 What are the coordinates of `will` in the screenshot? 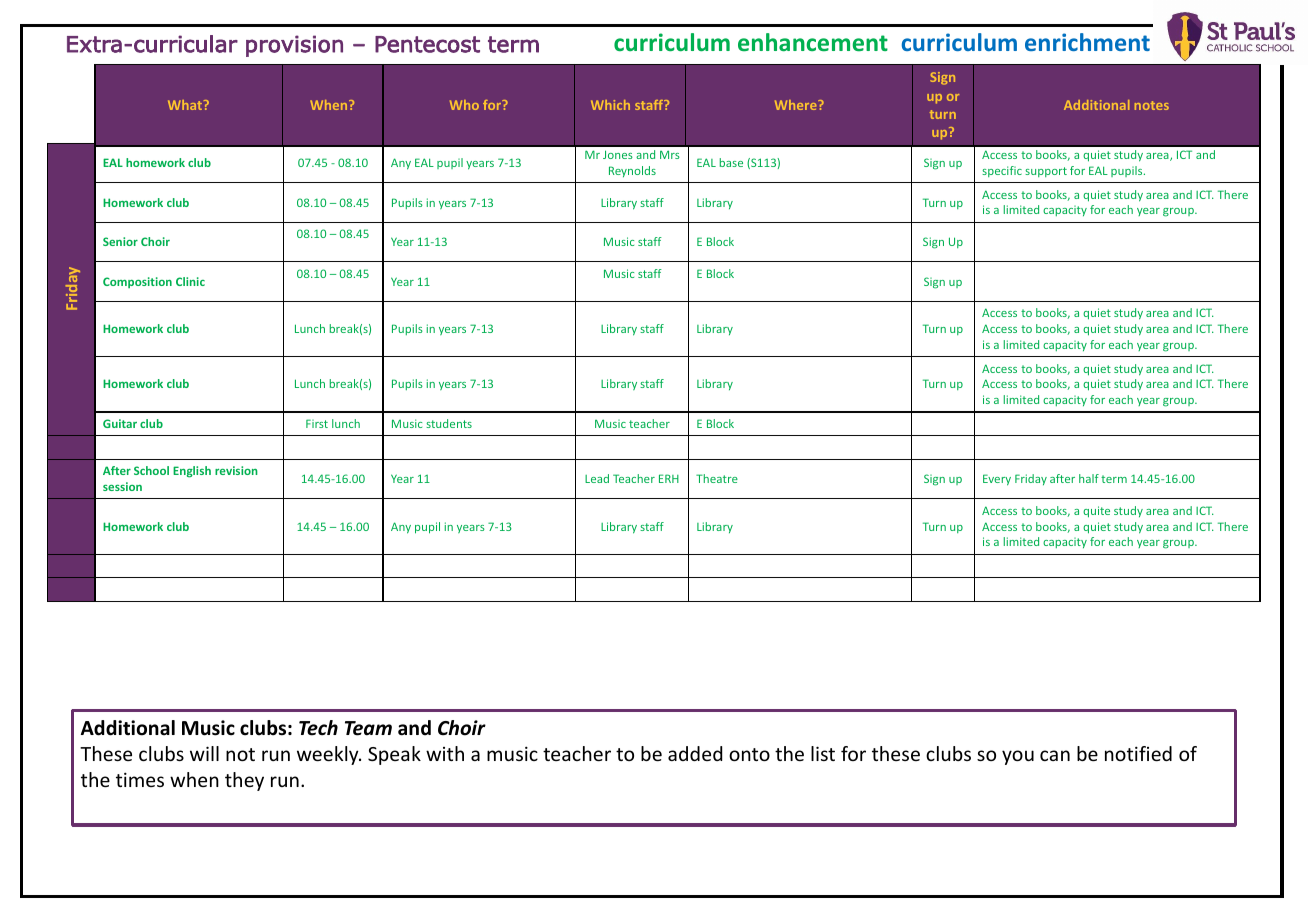 It's located at (204, 753).
